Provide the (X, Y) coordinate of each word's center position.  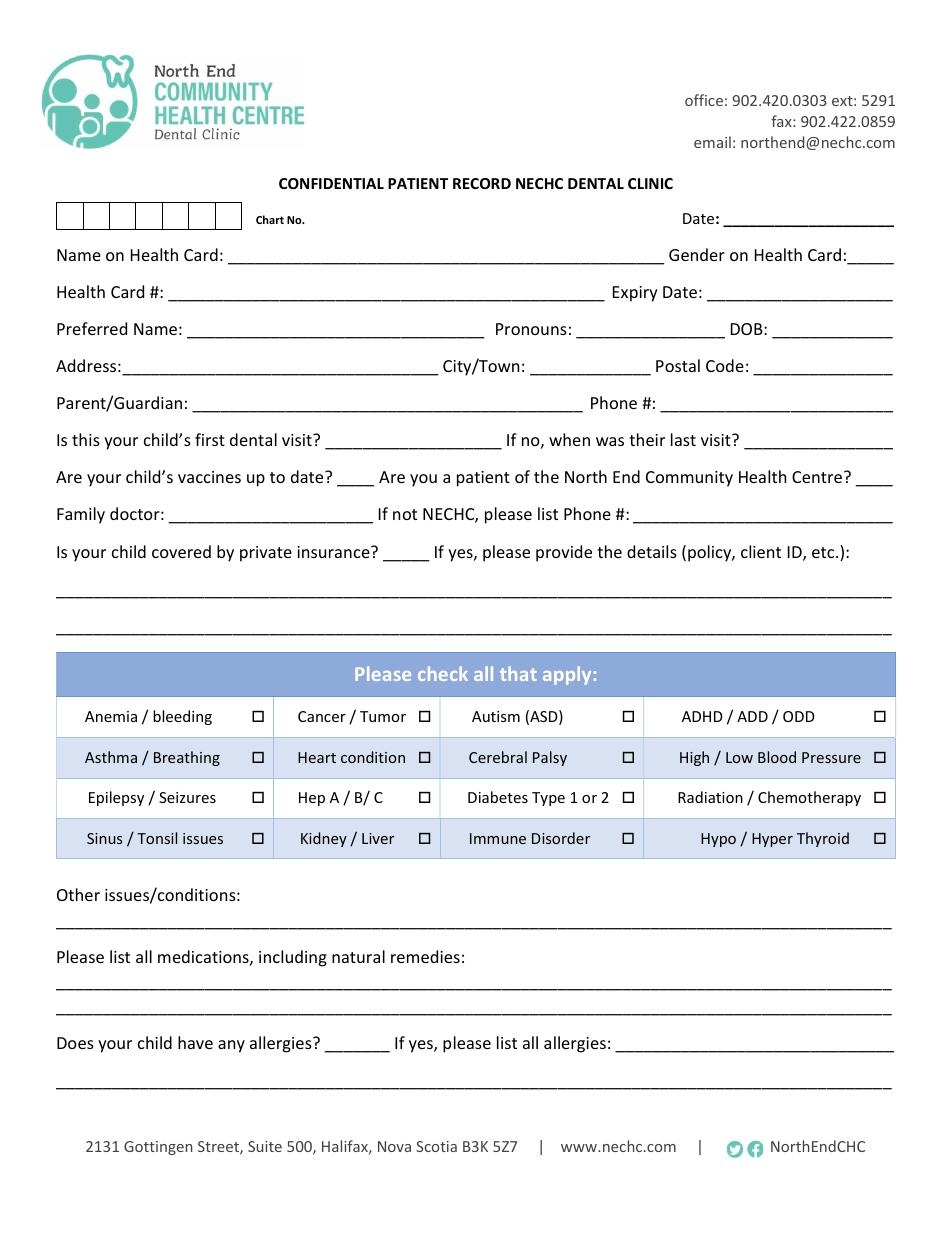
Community (689, 479)
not (405, 514)
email (712, 142)
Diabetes (498, 797)
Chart (270, 219)
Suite (265, 1146)
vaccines (209, 477)
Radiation (710, 797)
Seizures (187, 797)
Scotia (436, 1146)
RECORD (482, 183)
